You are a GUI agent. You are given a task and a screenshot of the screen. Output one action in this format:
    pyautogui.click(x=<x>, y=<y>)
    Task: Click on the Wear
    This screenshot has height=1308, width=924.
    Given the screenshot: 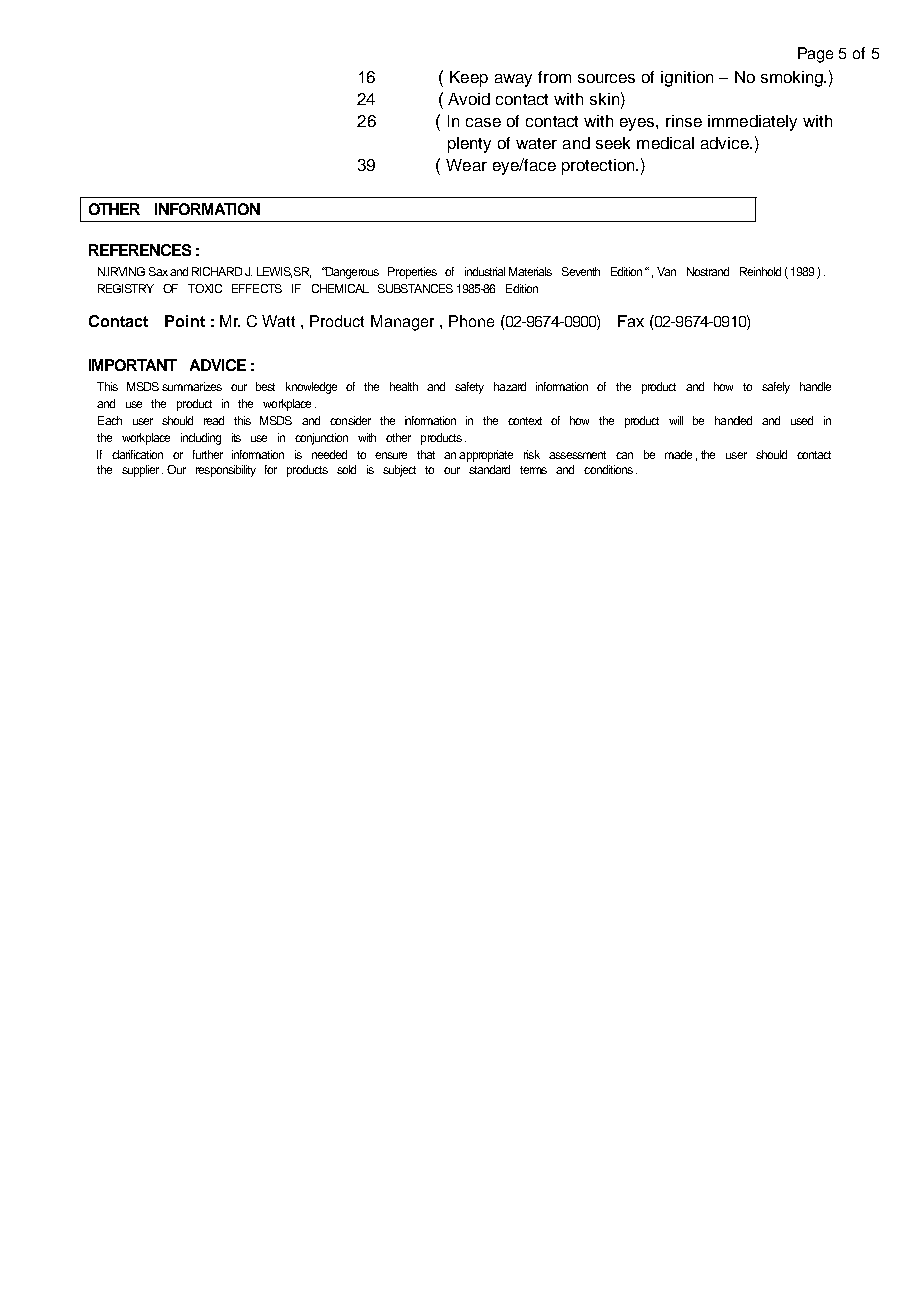 What is the action you would take?
    pyautogui.click(x=466, y=165)
